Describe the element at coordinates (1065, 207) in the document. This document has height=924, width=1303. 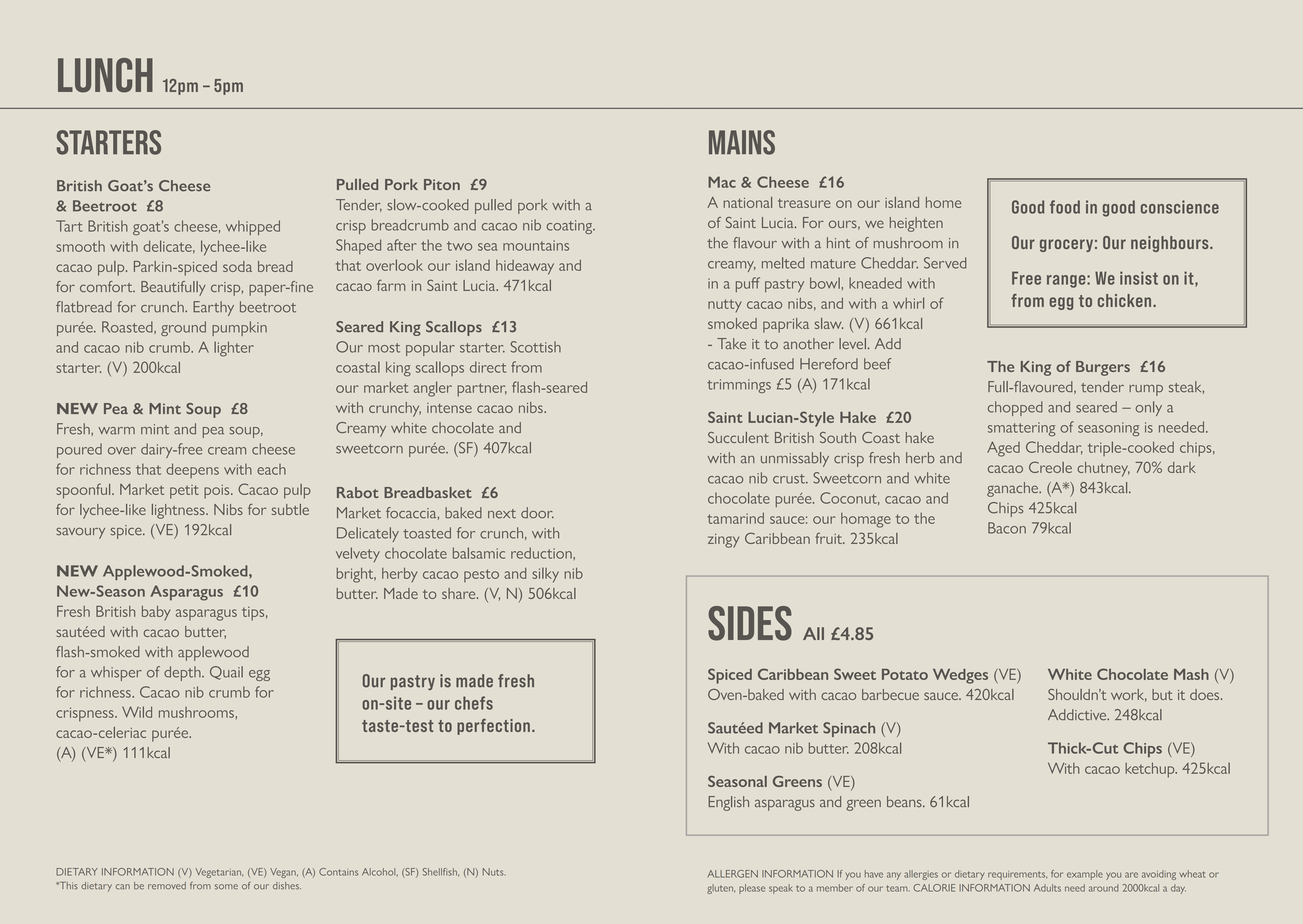
I see `food` at that location.
